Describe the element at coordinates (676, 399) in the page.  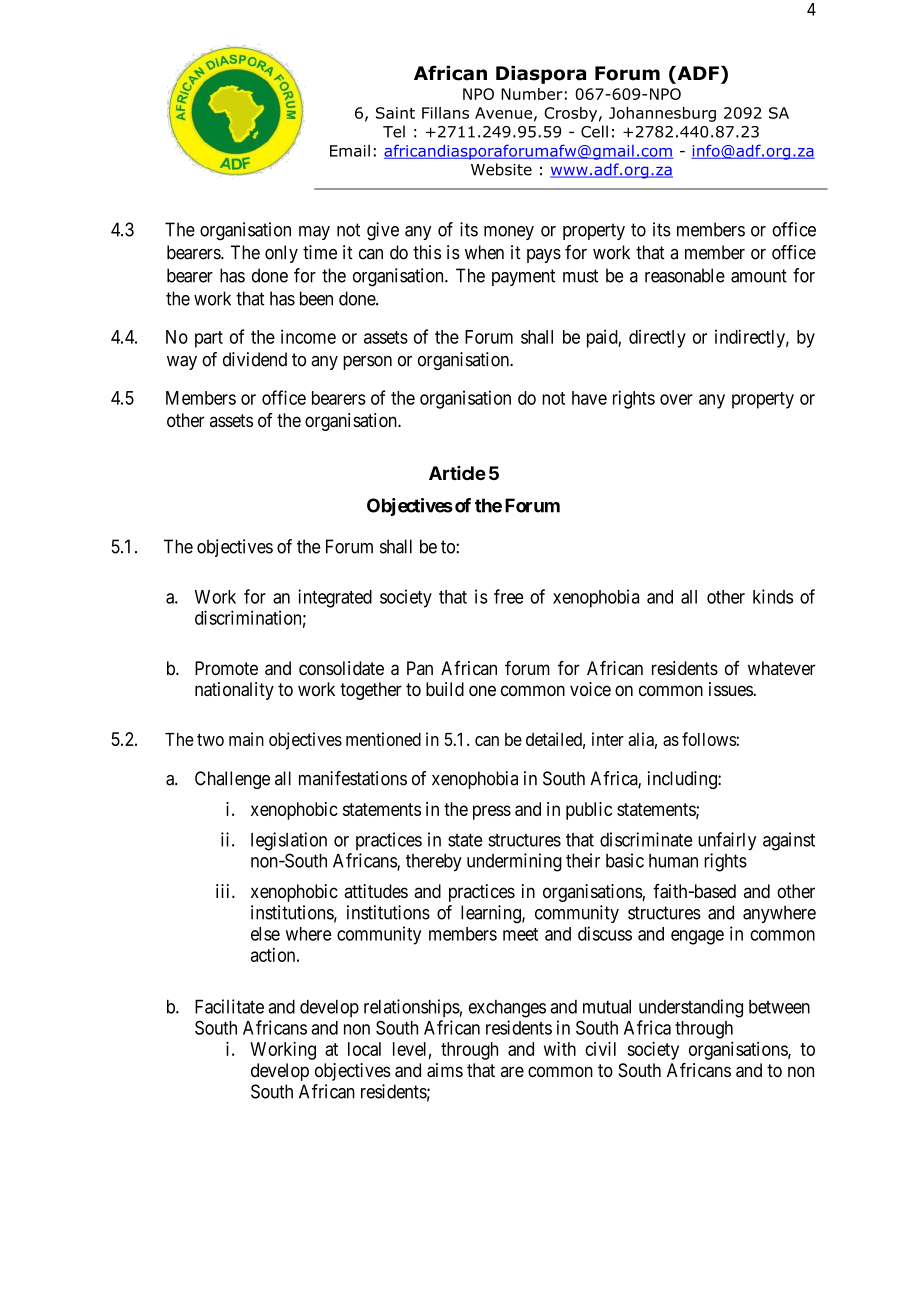
I see `over` at that location.
